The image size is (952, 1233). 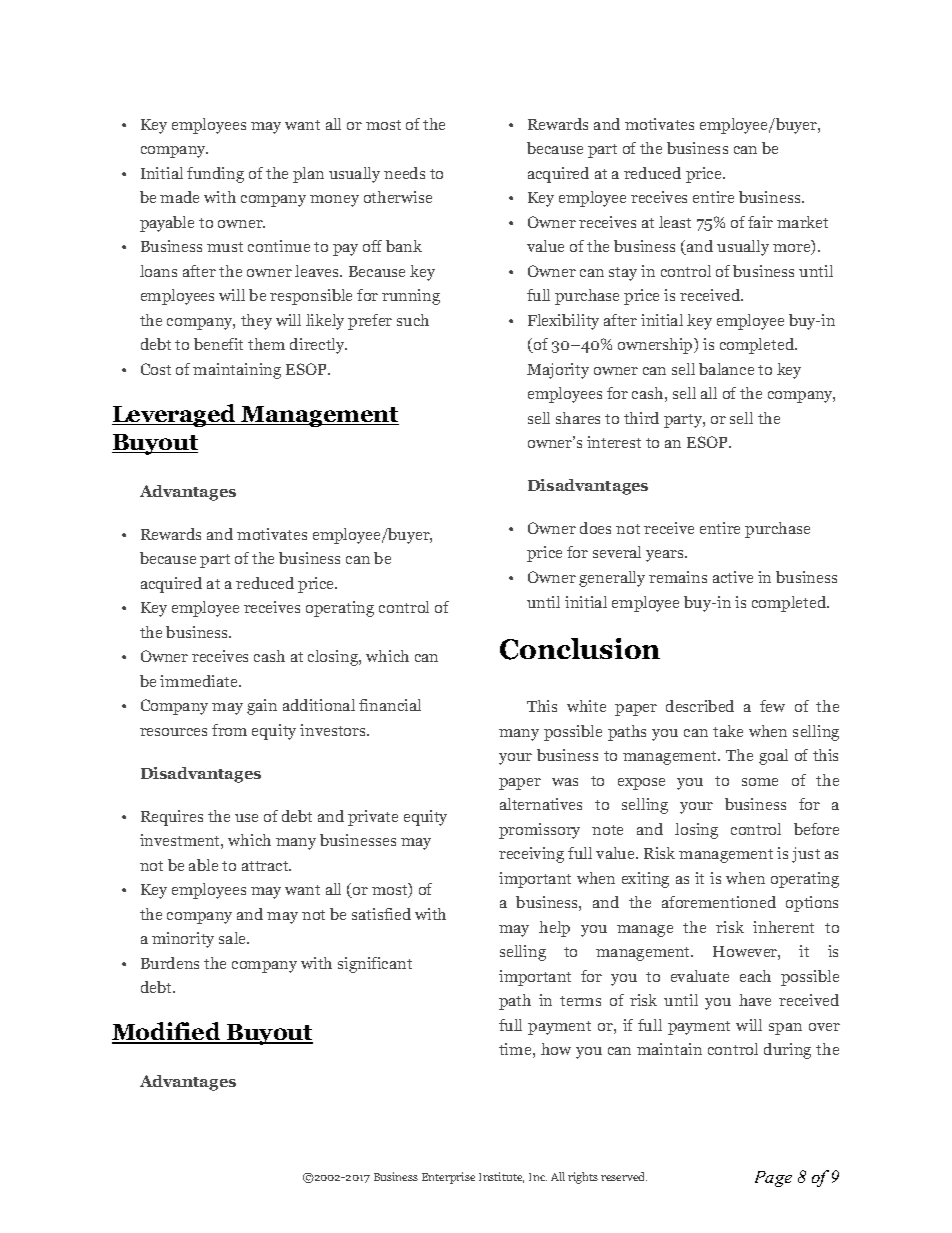 What do you see at coordinates (234, 938) in the page?
I see `sale` at bounding box center [234, 938].
